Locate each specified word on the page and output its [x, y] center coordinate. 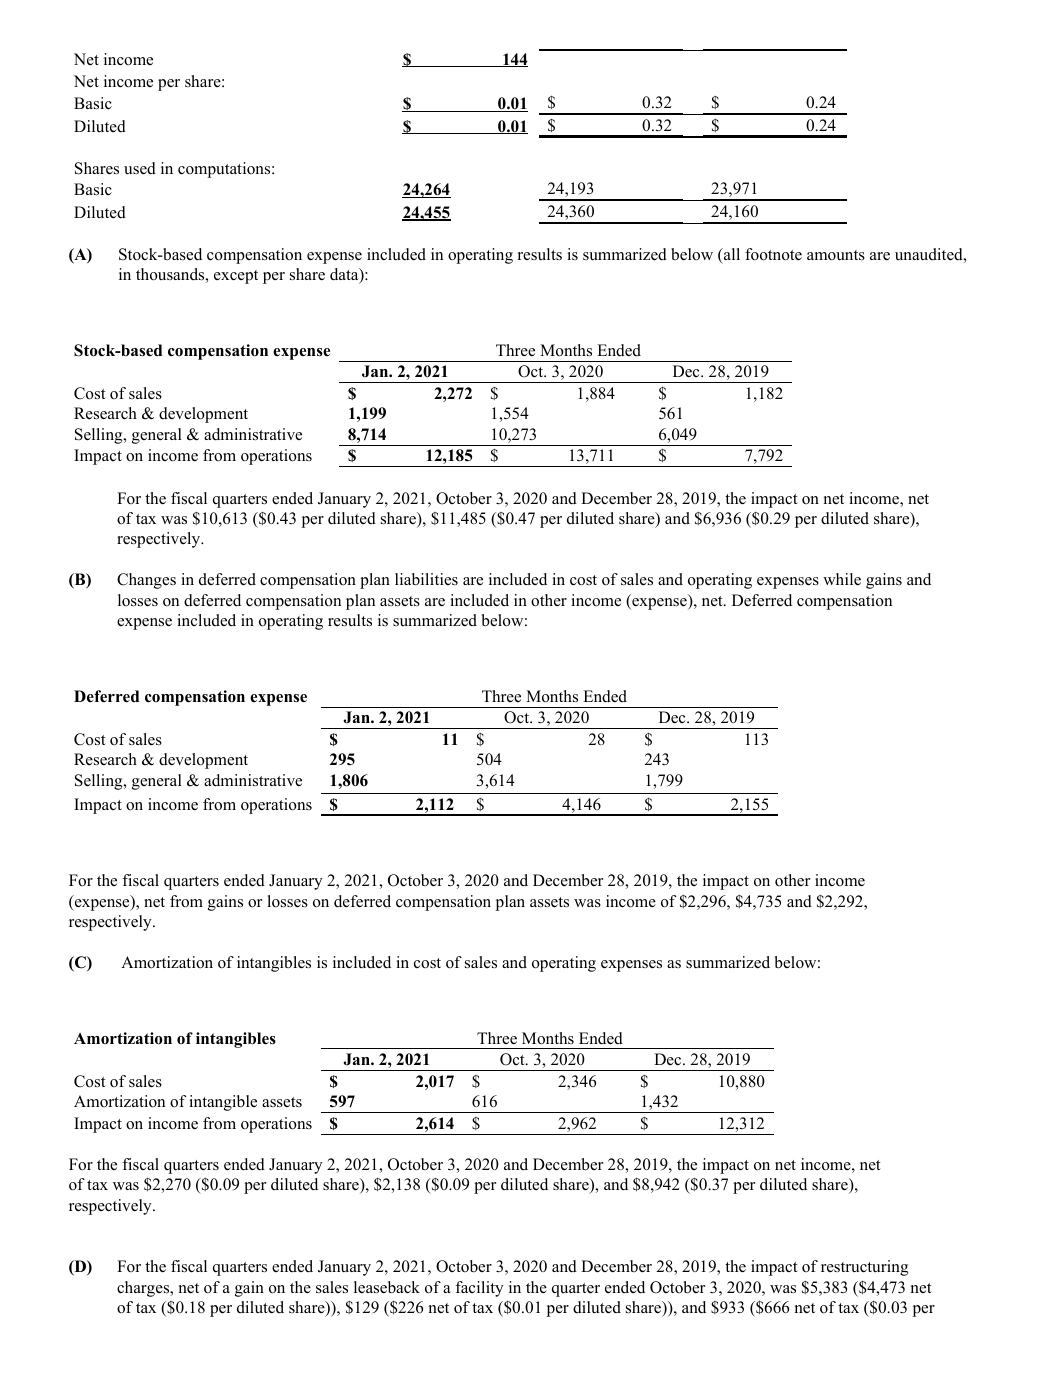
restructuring [864, 1268]
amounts [836, 255]
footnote [773, 254]
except [236, 277]
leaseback [387, 1287]
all [731, 254]
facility [479, 1289]
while [842, 579]
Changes [146, 581]
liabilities [426, 579]
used [140, 168]
